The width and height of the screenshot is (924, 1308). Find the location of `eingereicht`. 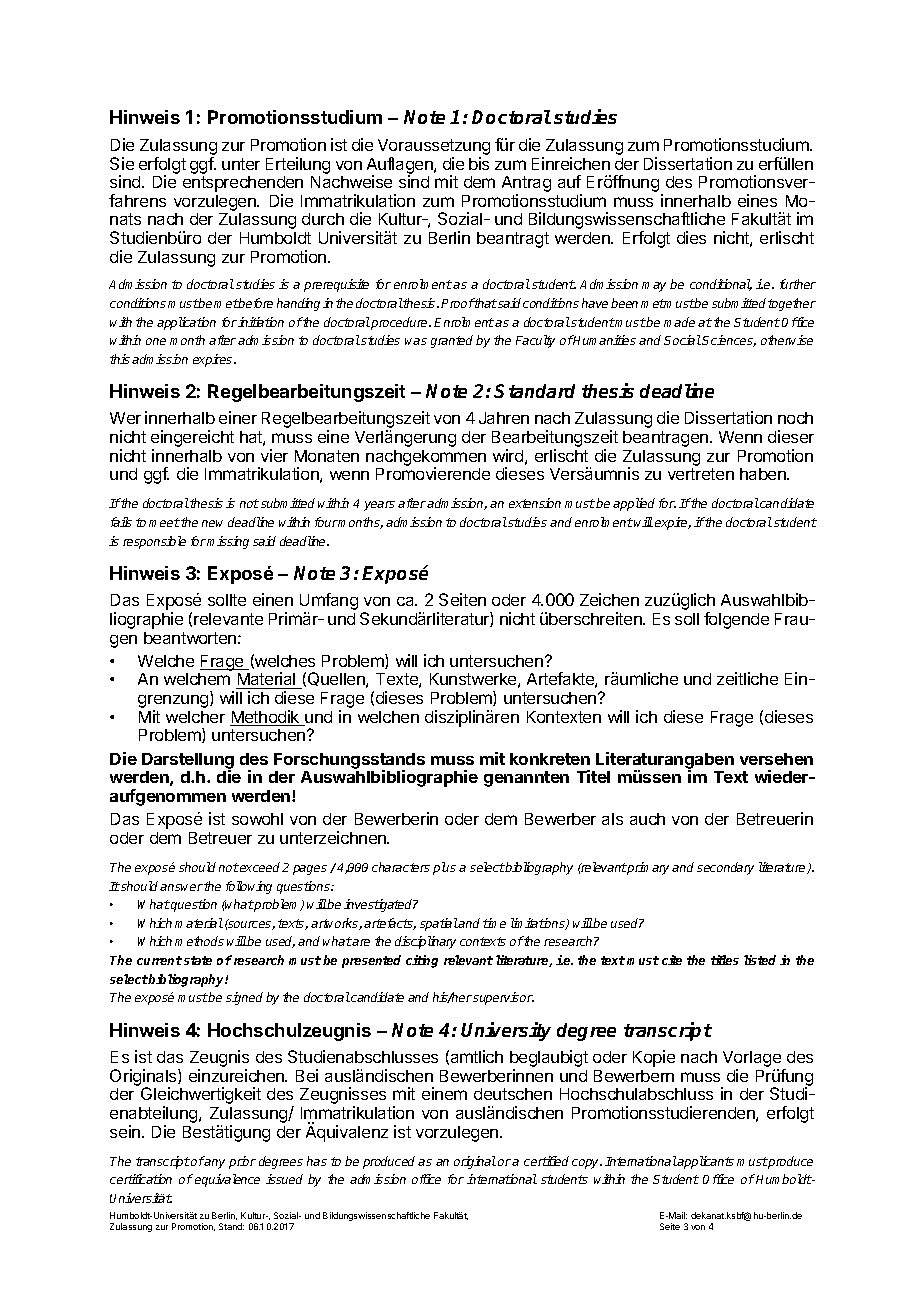

eingereicht is located at coordinates (192, 440).
